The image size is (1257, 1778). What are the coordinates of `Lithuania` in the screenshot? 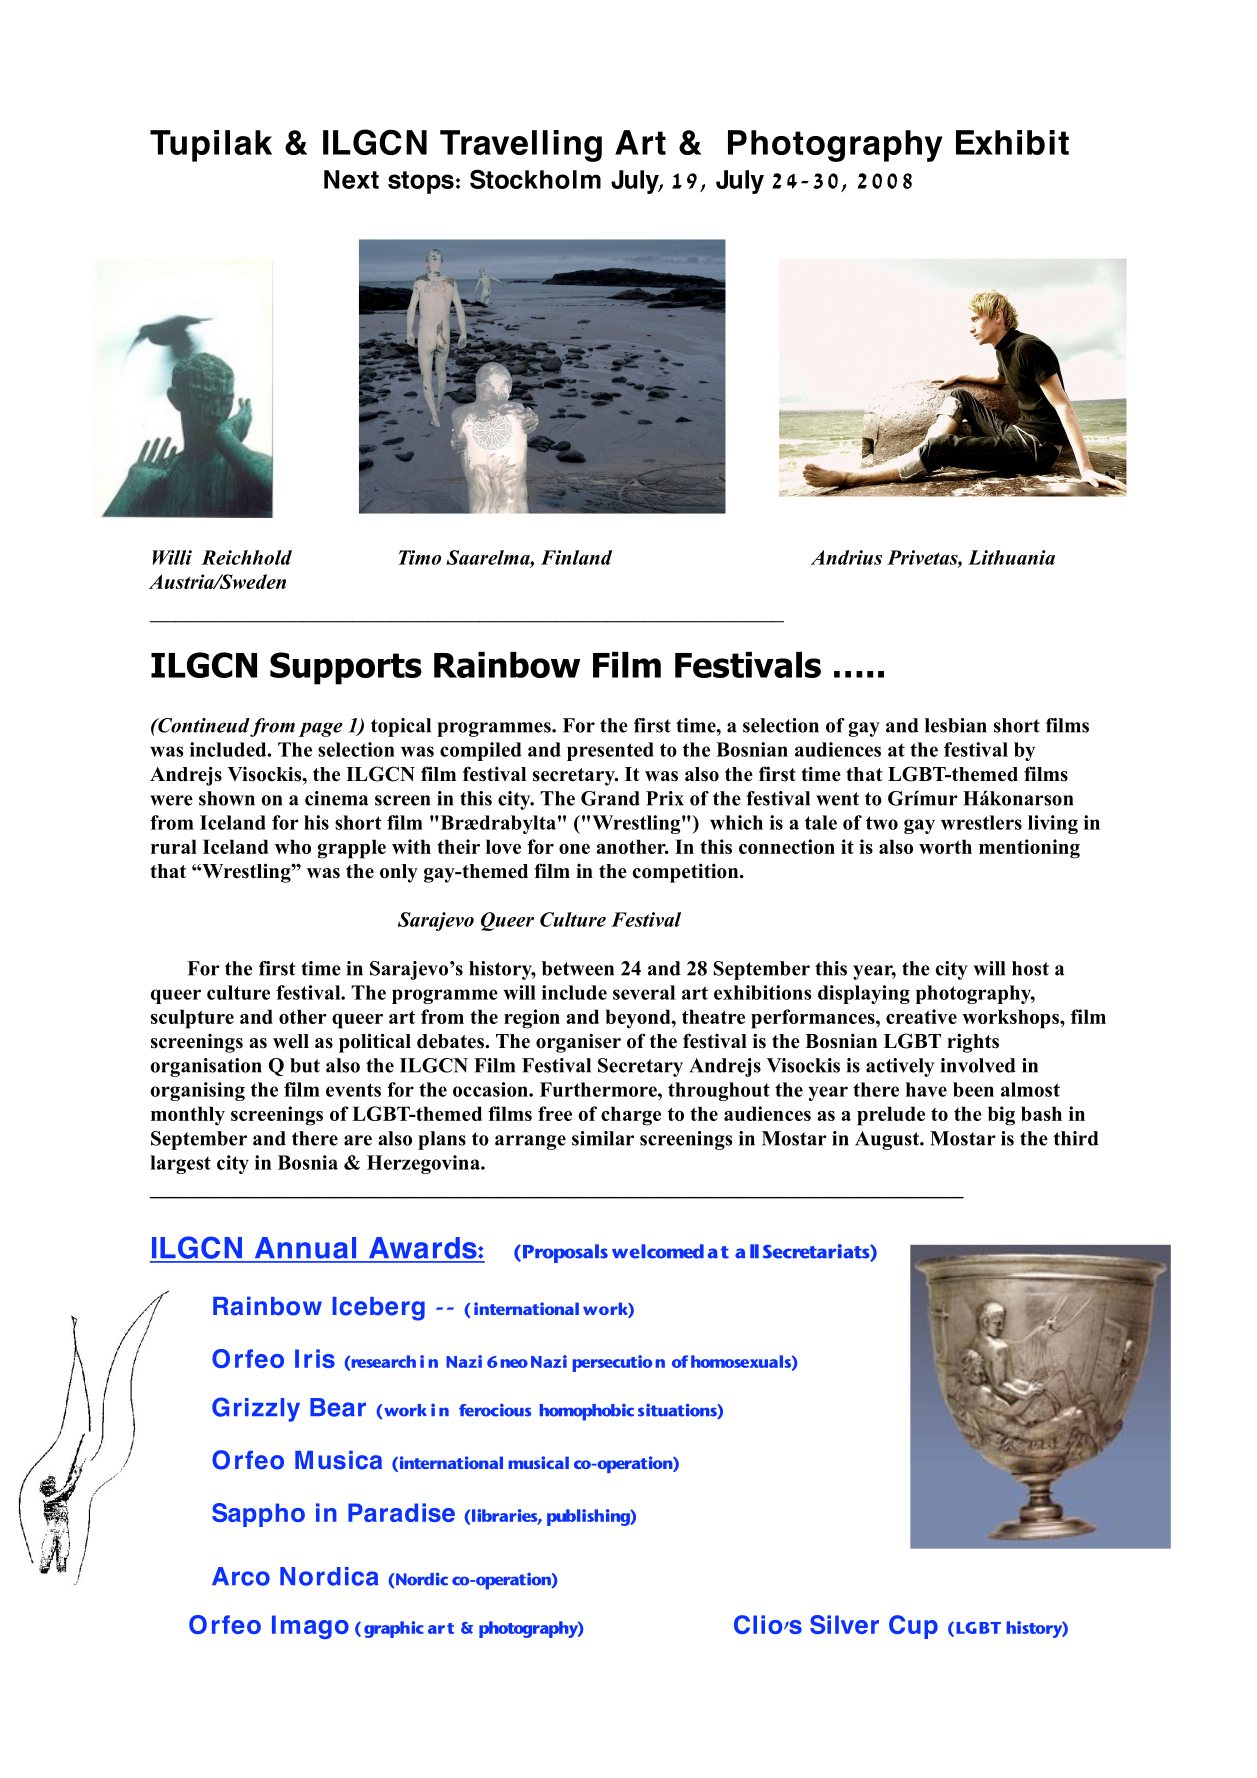 It's located at (1011, 557).
